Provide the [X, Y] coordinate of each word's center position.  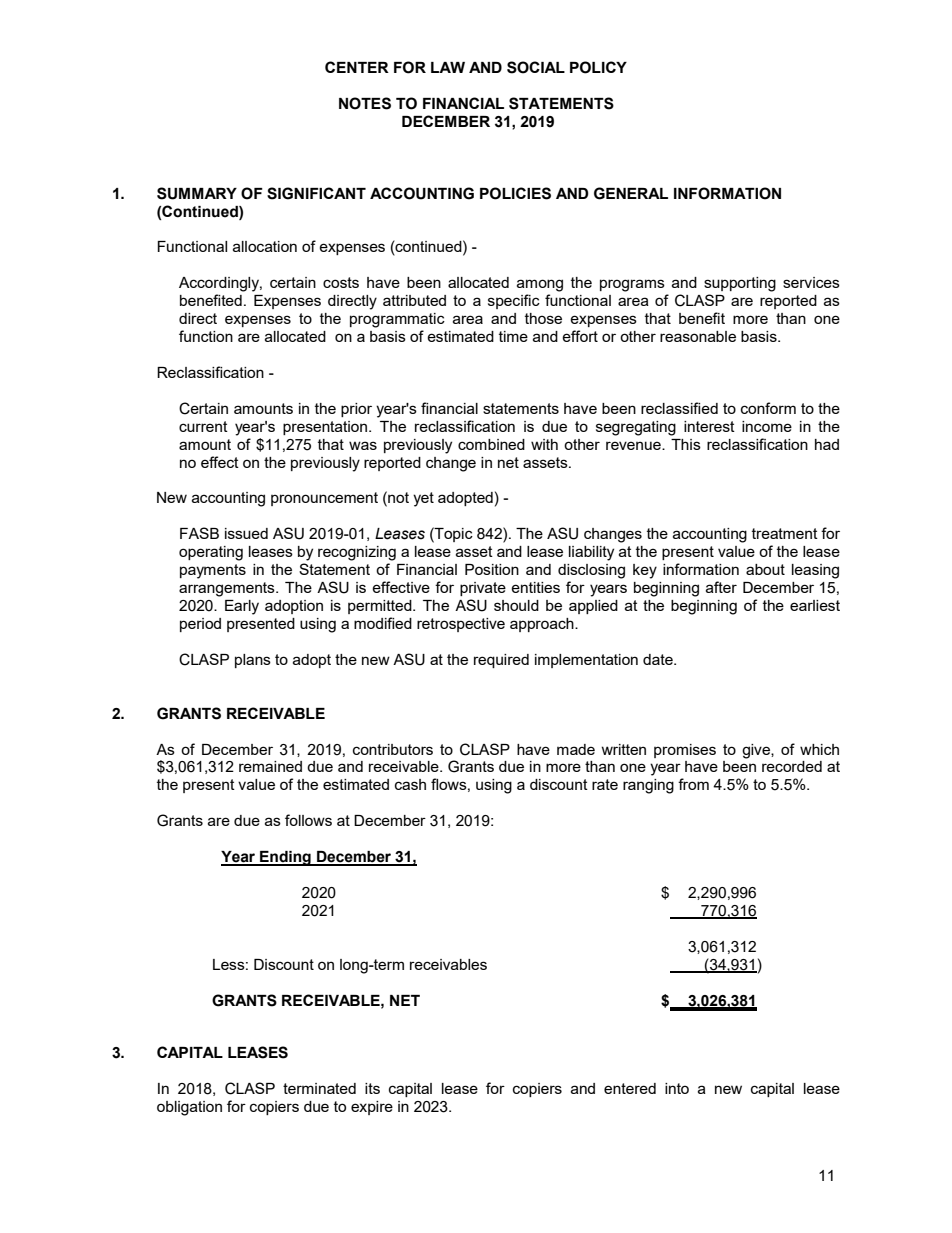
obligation [189, 1108]
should [516, 605]
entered [630, 1088]
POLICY [598, 67]
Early [242, 607]
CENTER [357, 67]
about [765, 569]
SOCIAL [536, 67]
